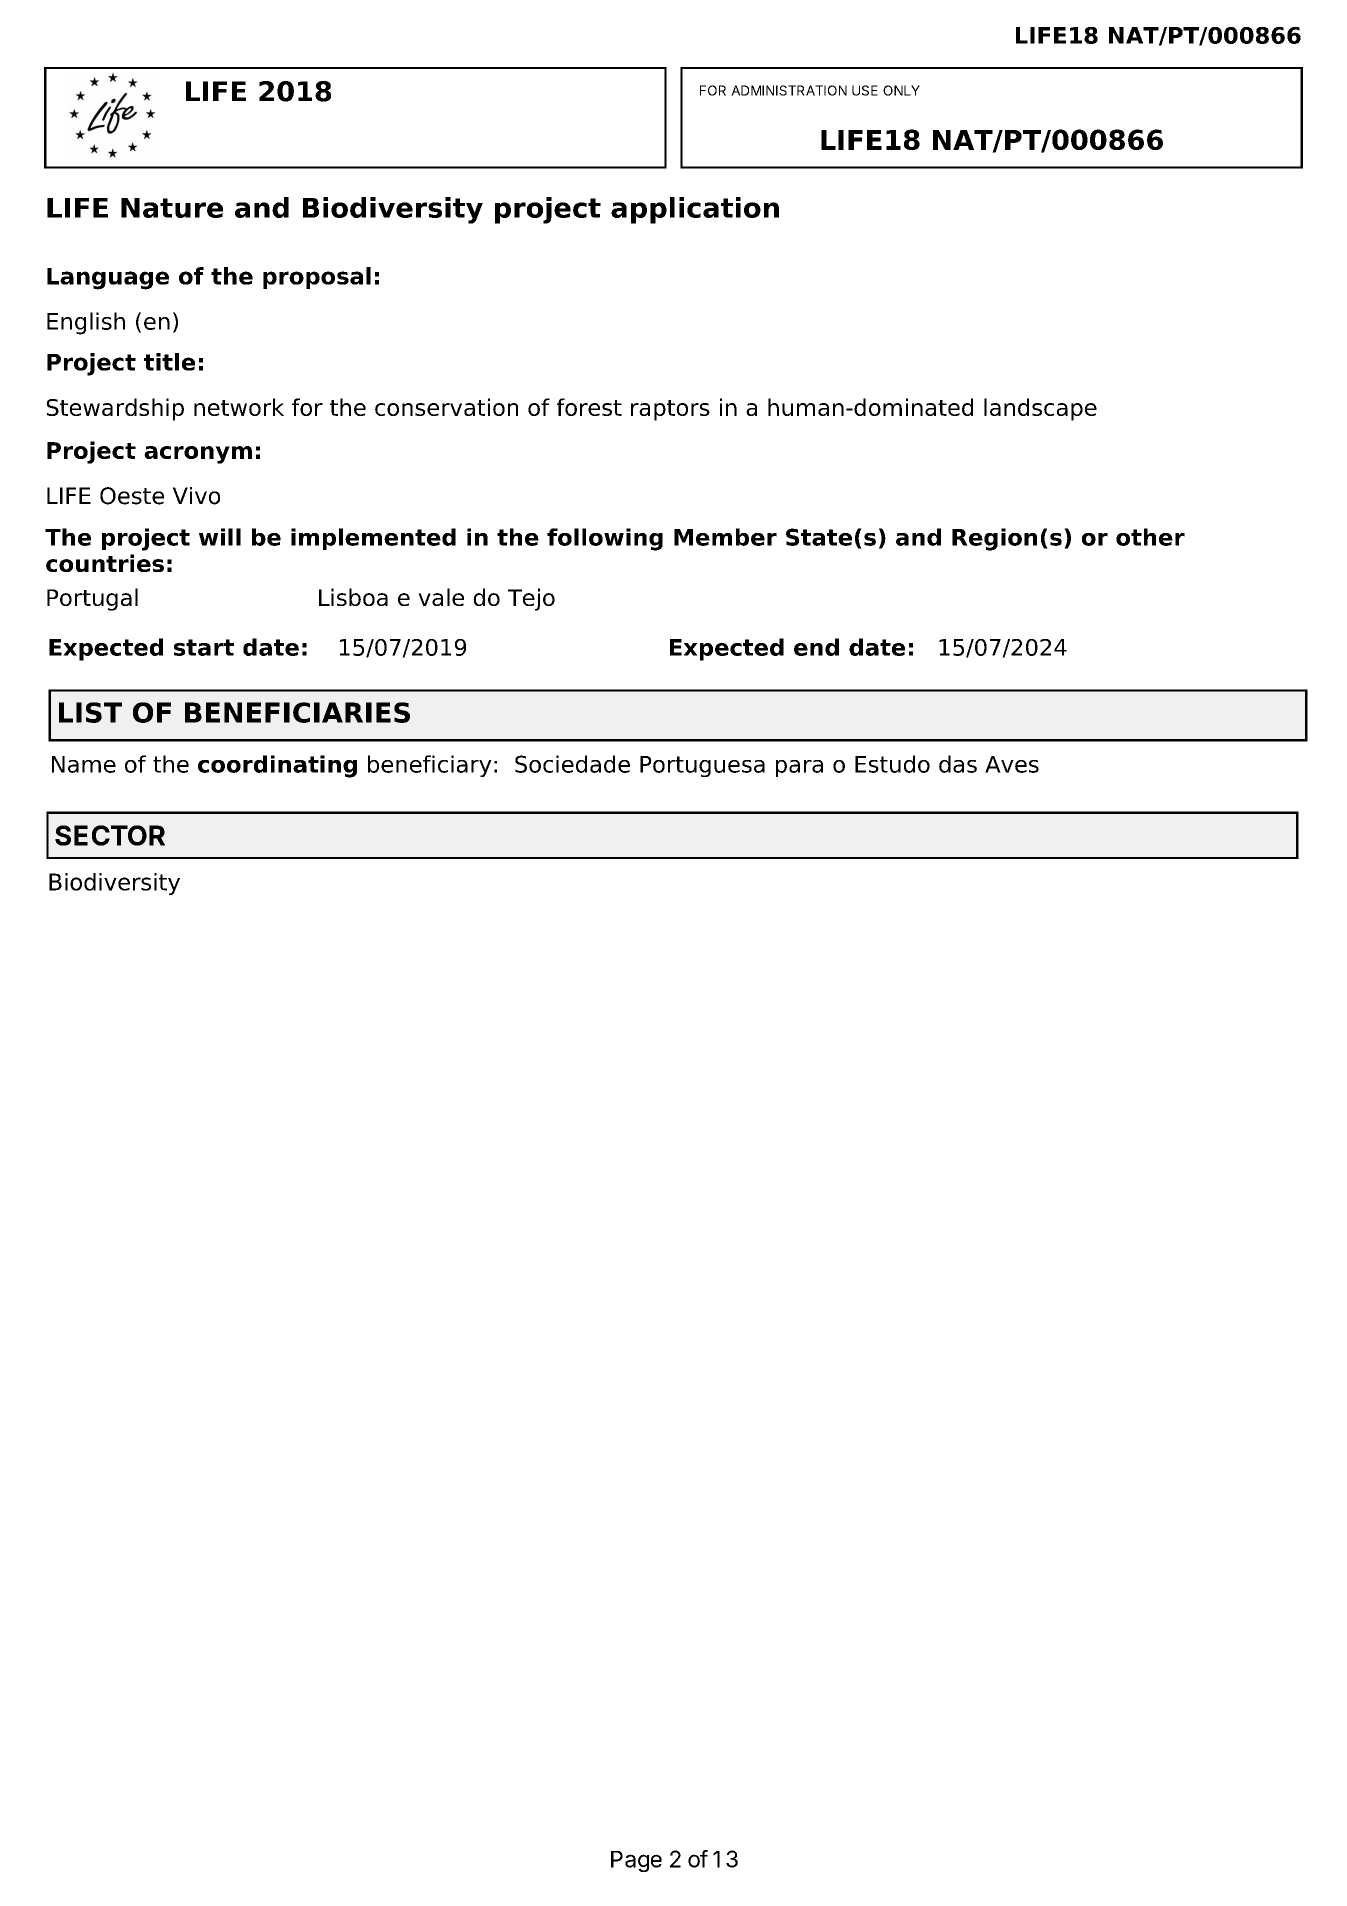  What do you see at coordinates (799, 768) in the image?
I see `para` at bounding box center [799, 768].
